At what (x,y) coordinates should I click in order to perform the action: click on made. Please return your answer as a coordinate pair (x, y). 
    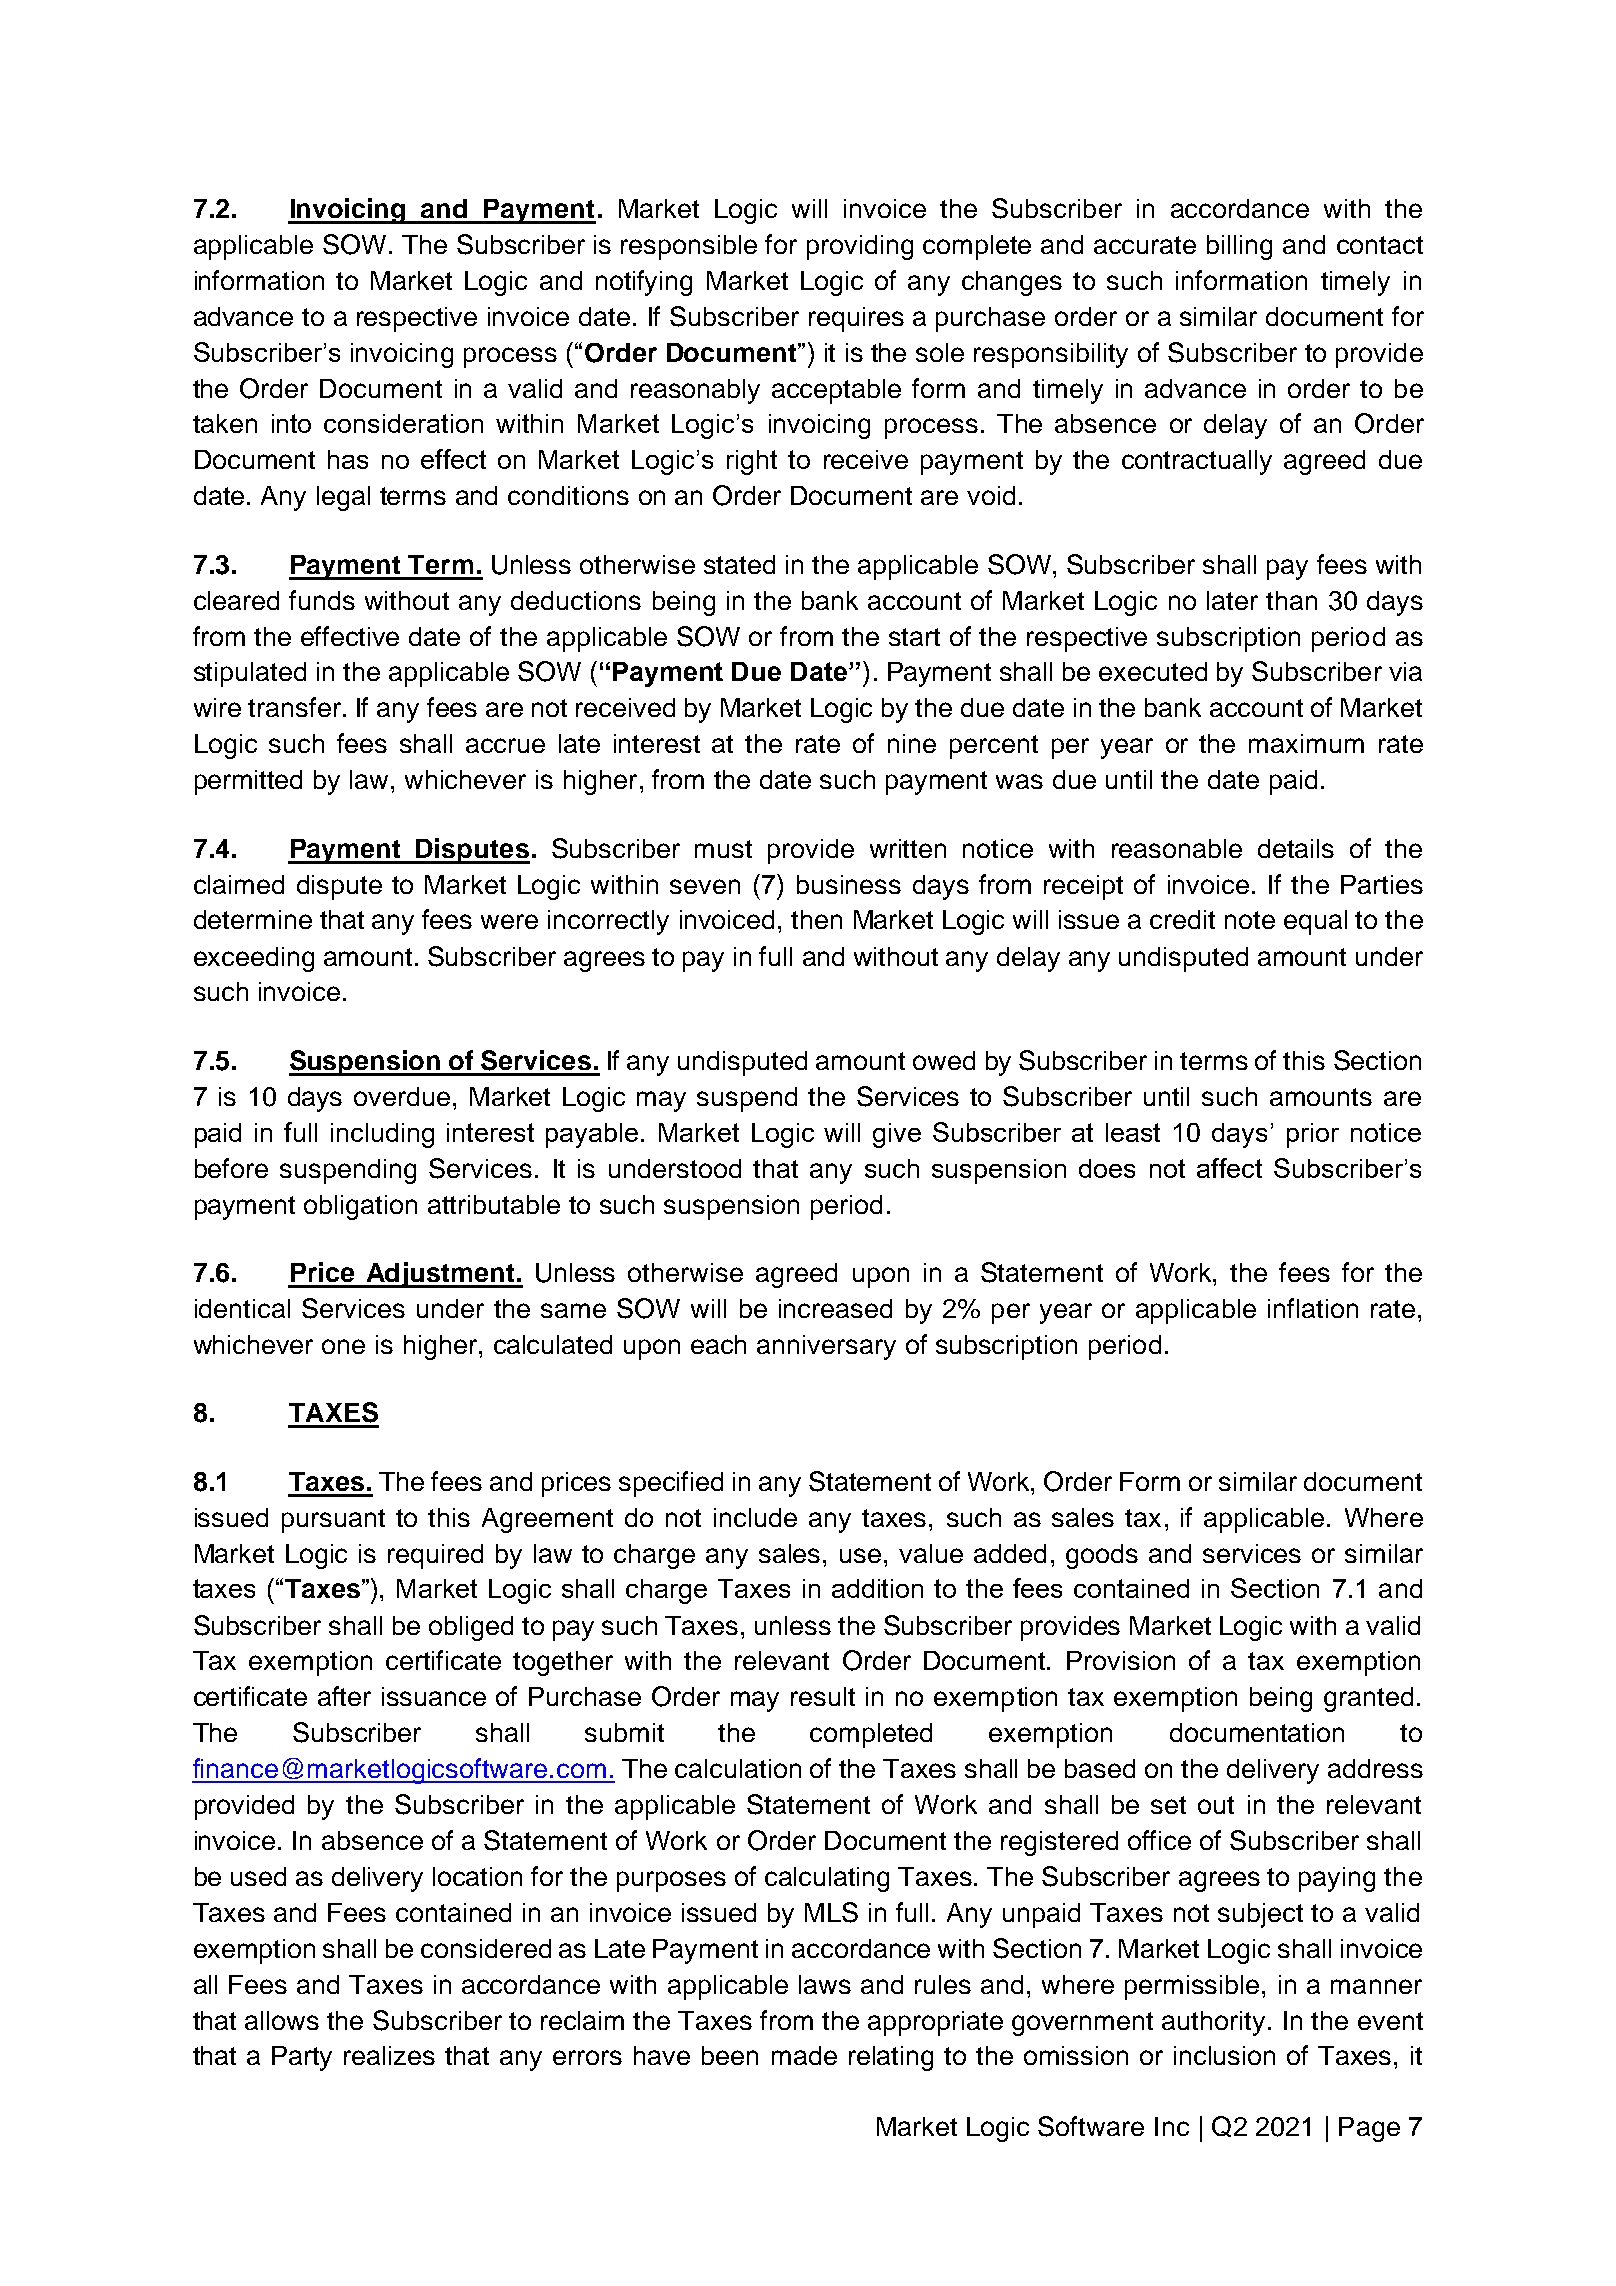
    Looking at the image, I should click on (804, 2055).
